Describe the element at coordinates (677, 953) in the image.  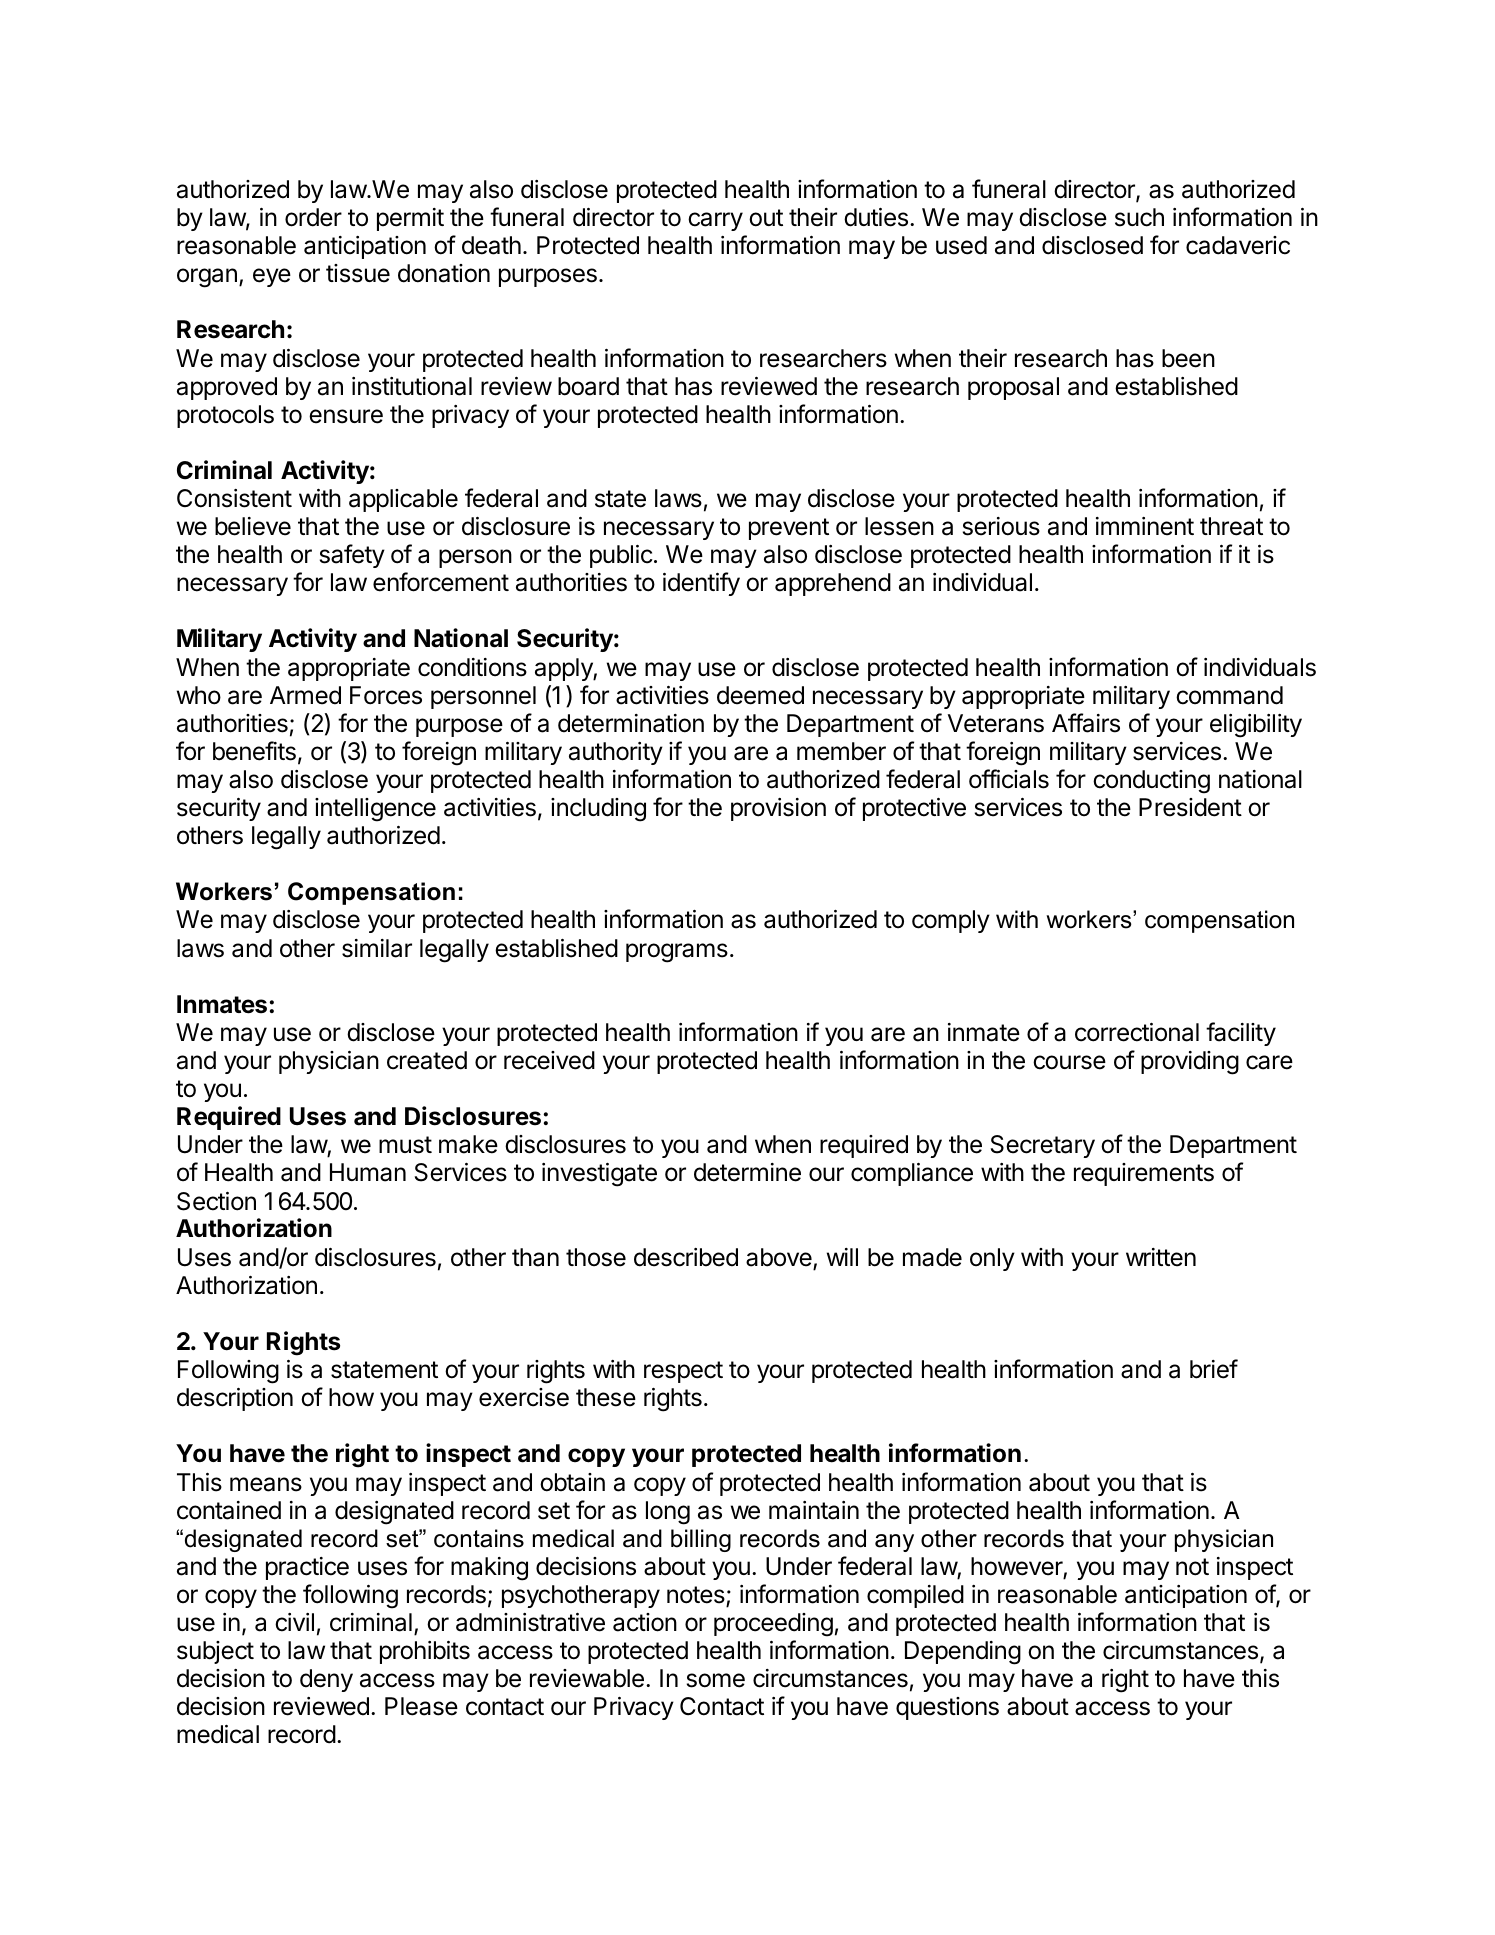
I see `programs` at that location.
